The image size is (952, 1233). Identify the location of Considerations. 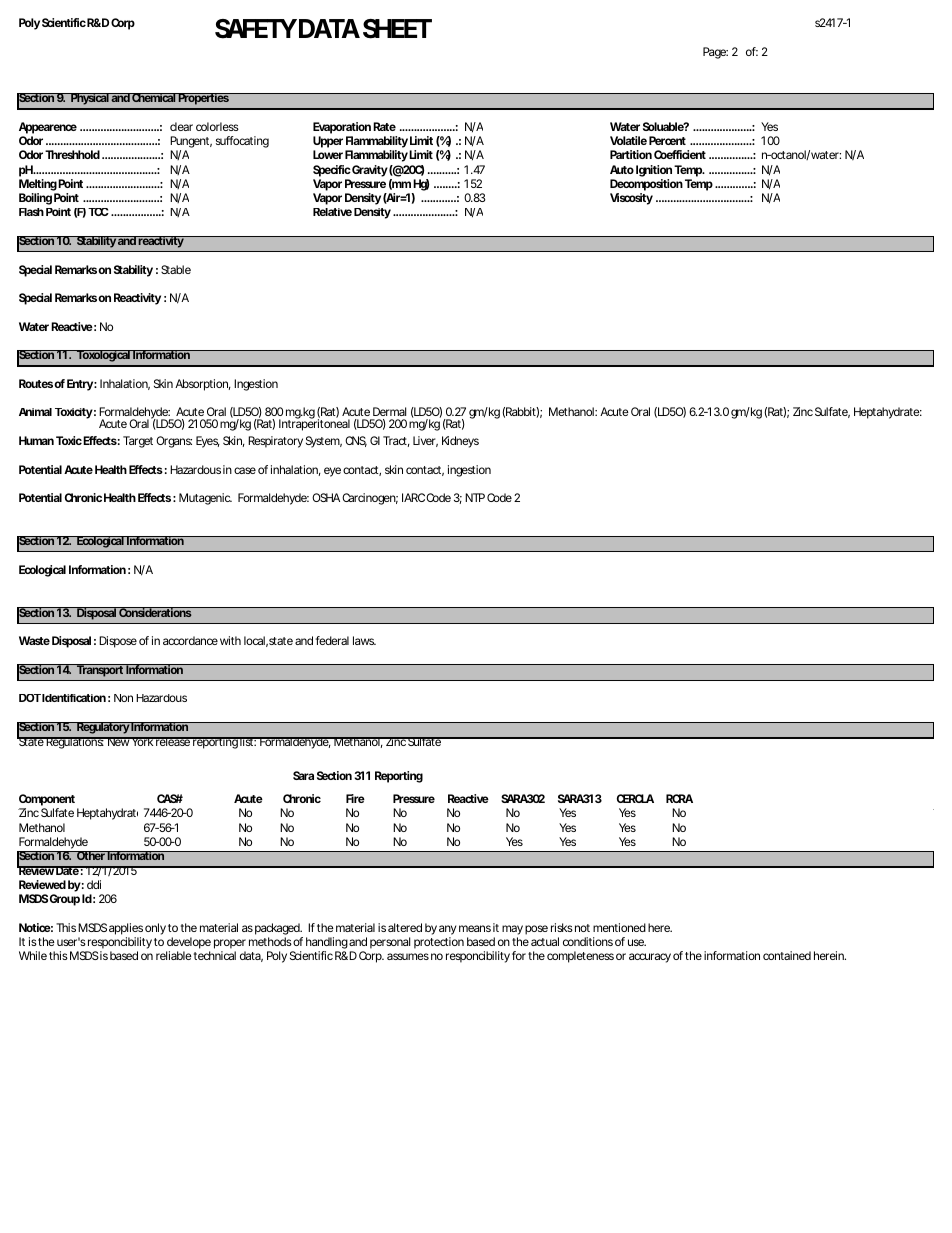
(155, 612).
